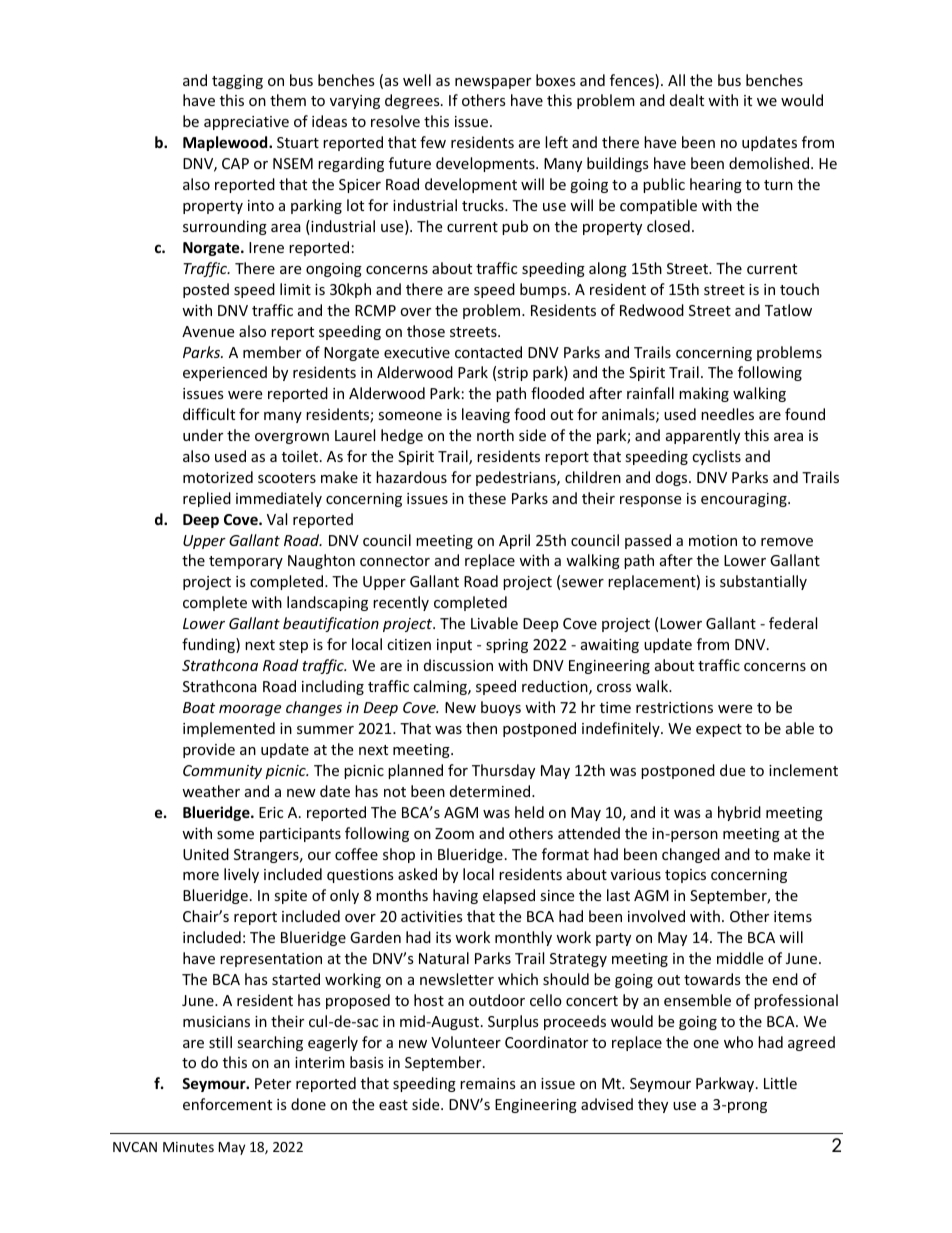 Image resolution: width=952 pixels, height=1233 pixels. Describe the element at coordinates (687, 100) in the image. I see `dealt` at that location.
